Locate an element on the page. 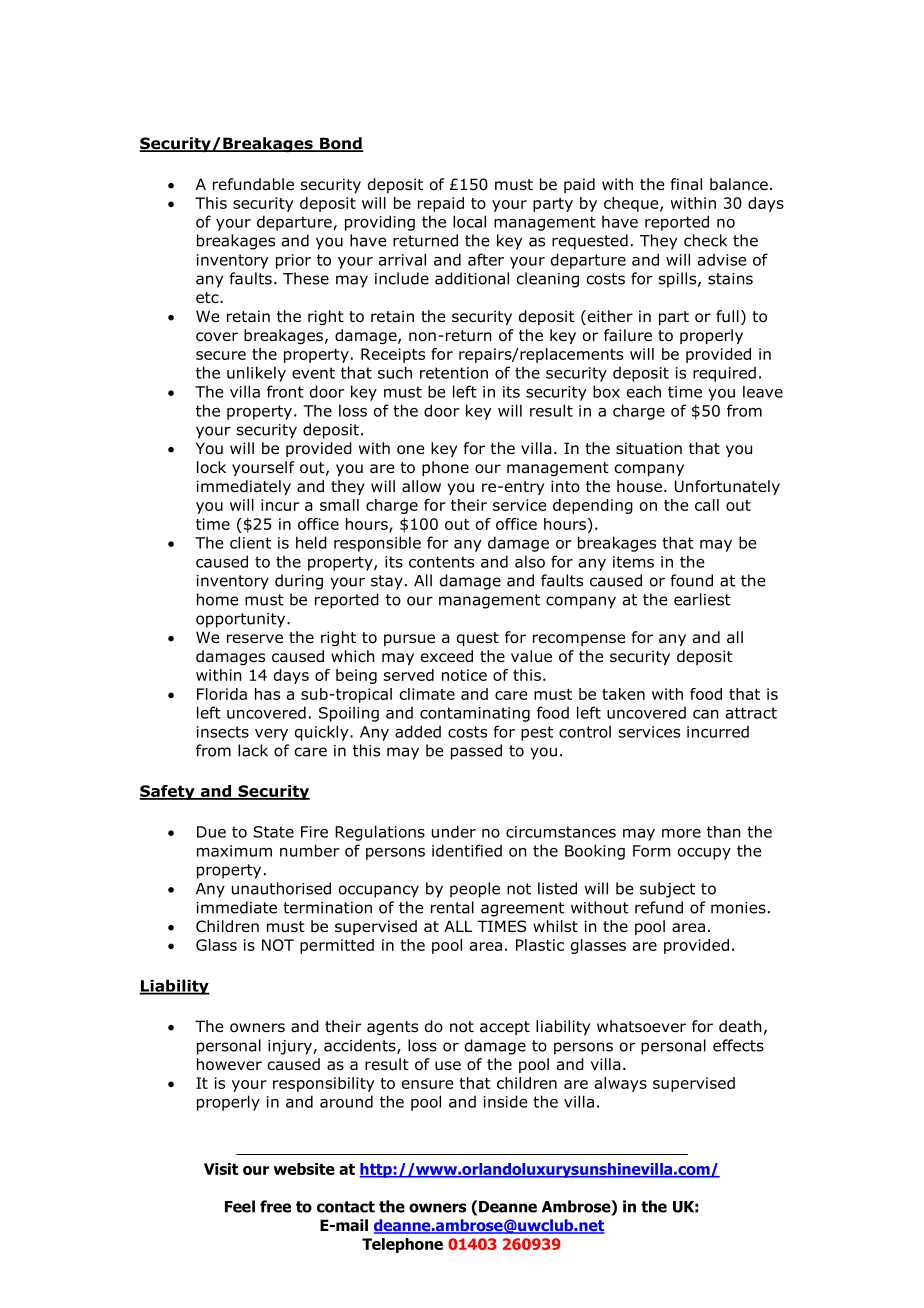  Florida is located at coordinates (222, 694).
